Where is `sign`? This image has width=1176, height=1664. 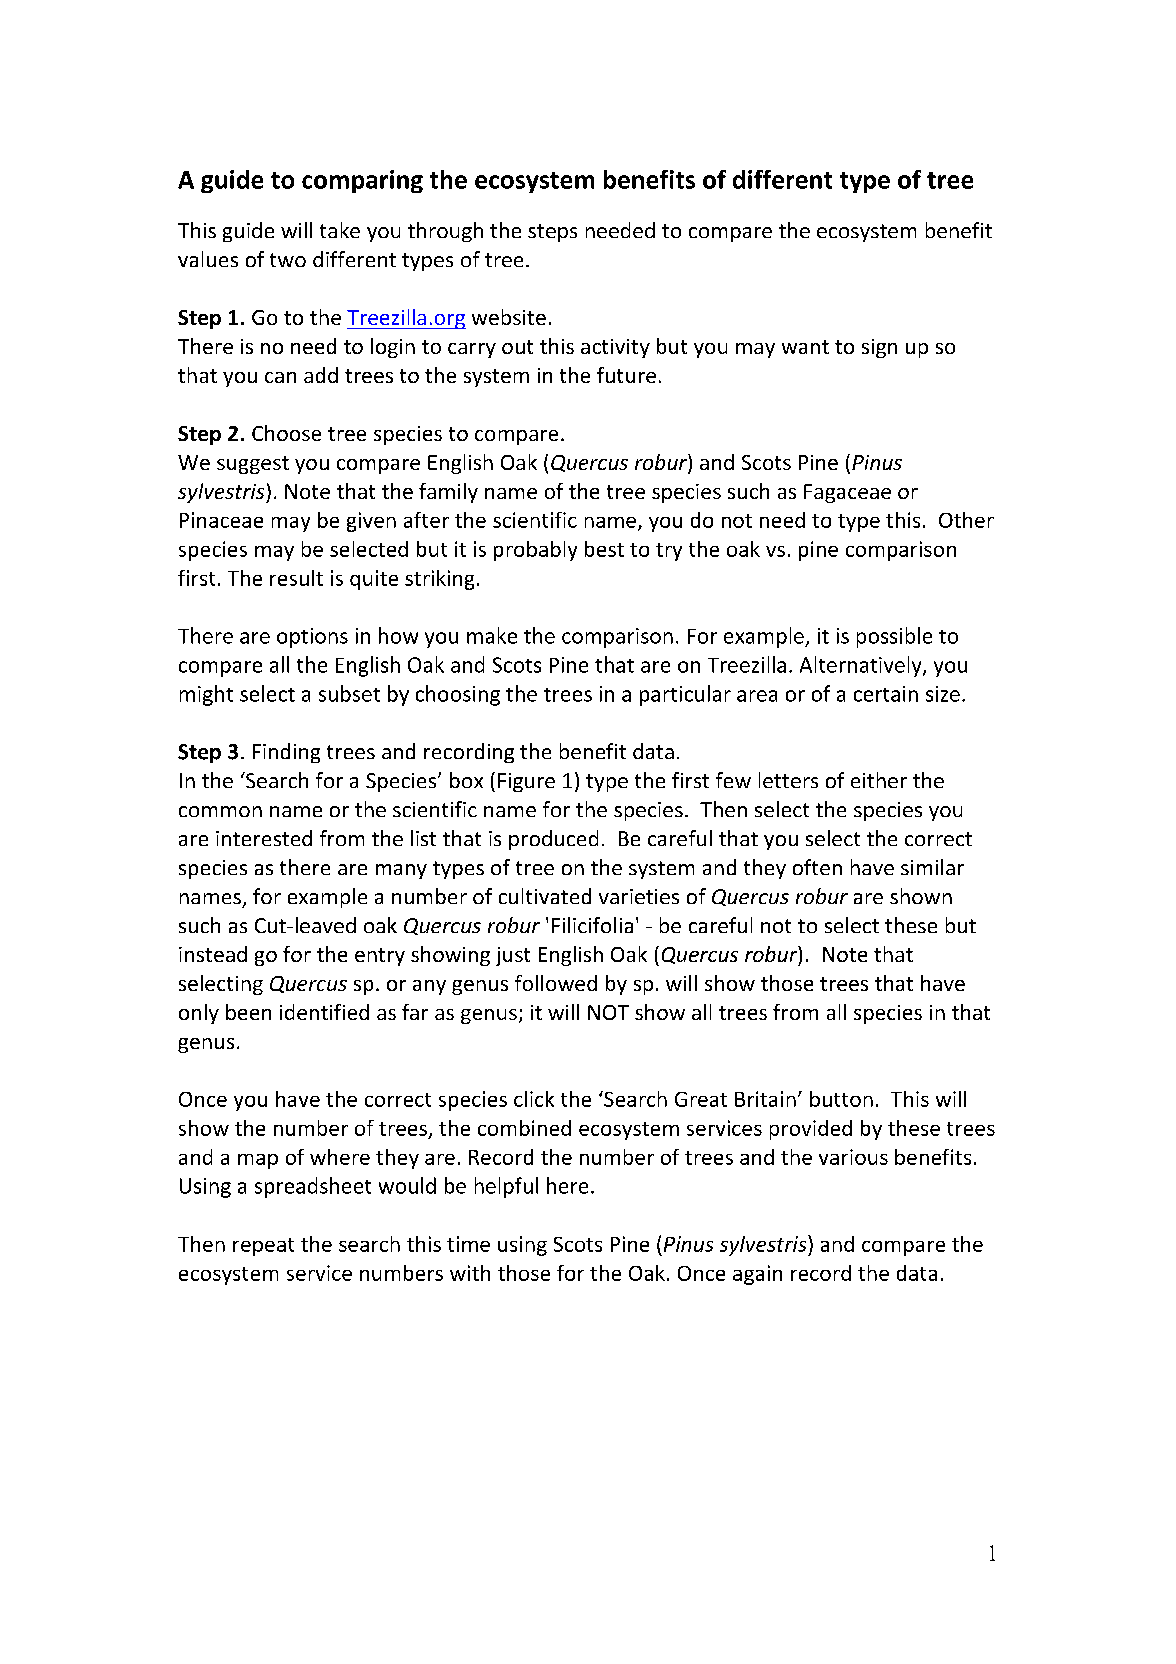 sign is located at coordinates (879, 348).
